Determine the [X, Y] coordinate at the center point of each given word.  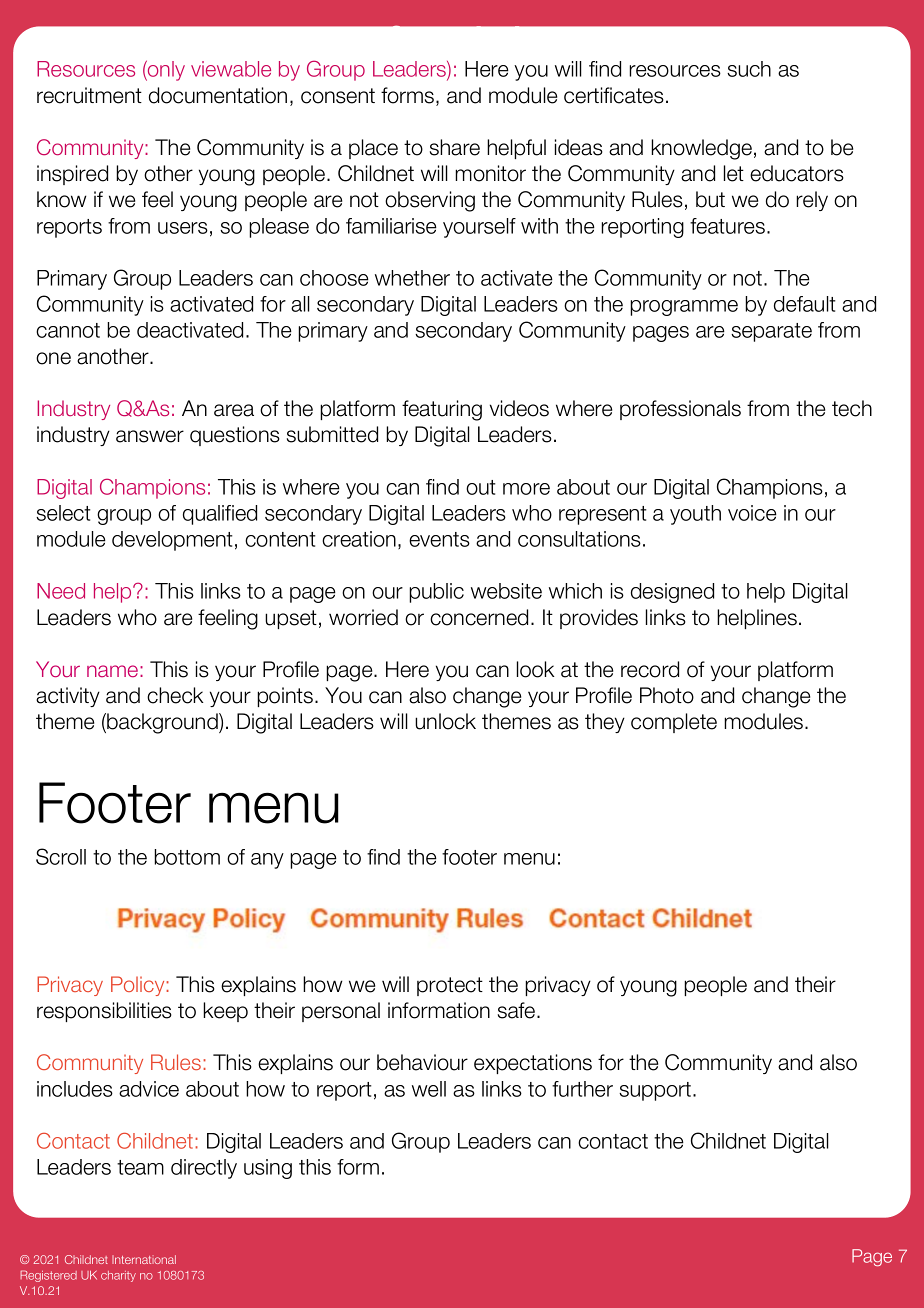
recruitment [89, 95]
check [175, 695]
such [749, 69]
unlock [445, 721]
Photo [667, 695]
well [429, 1089]
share [455, 147]
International [144, 1259]
